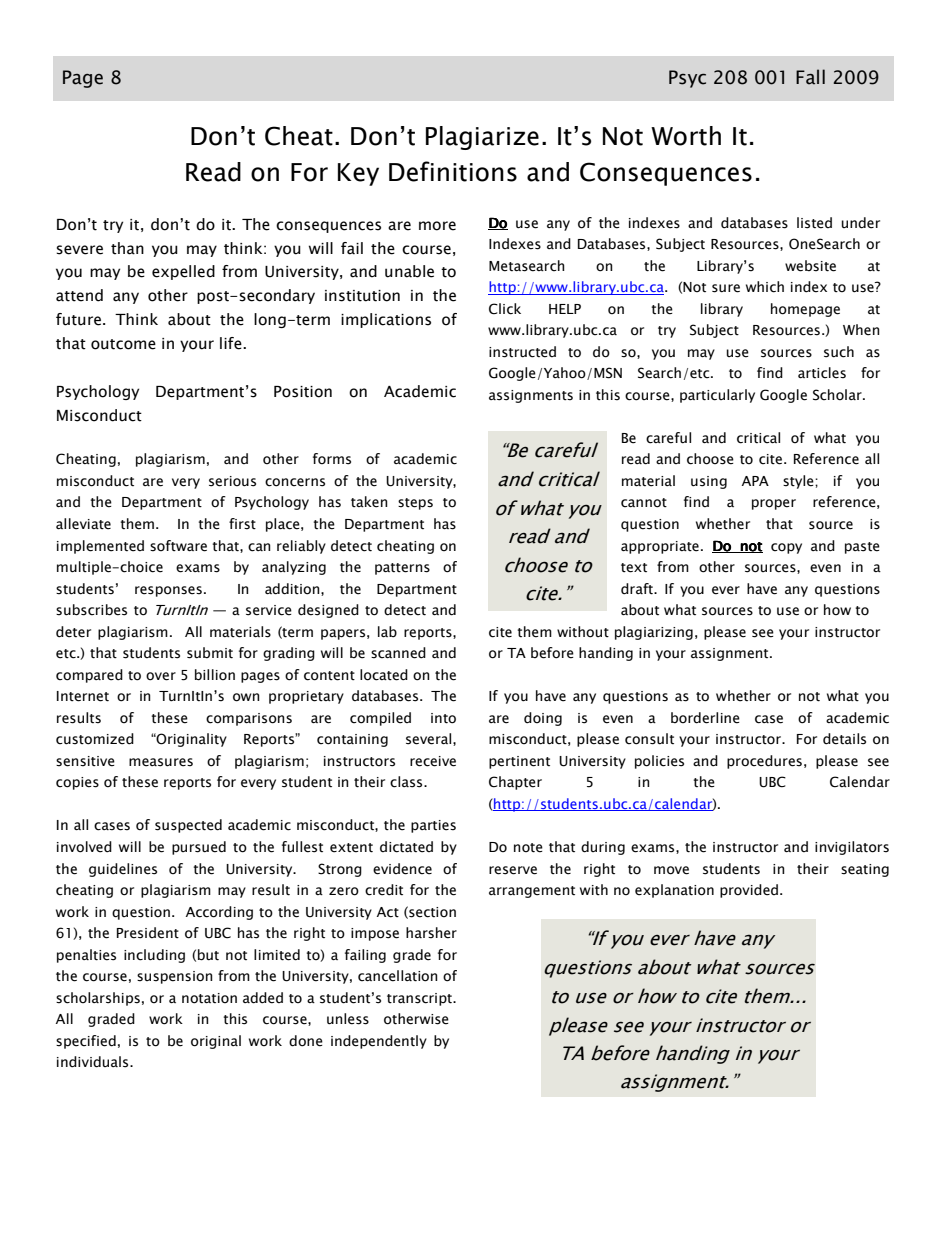  Describe the element at coordinates (209, 998) in the screenshot. I see `notation` at that location.
